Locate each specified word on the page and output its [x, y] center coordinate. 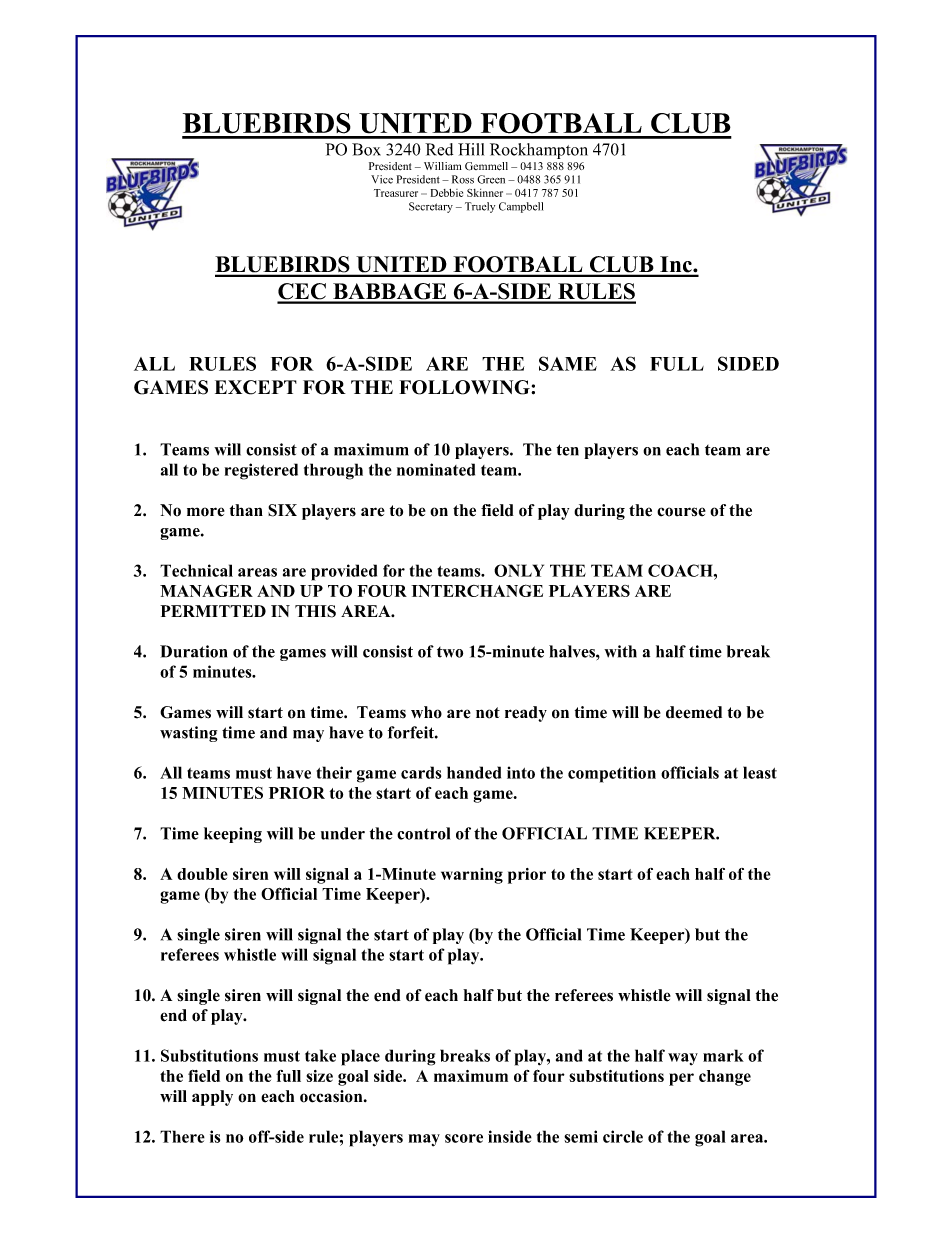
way [683, 1059]
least [760, 772]
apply [212, 1098]
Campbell [521, 207]
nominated [436, 469]
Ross [463, 179]
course [681, 512]
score [464, 1138]
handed [474, 772]
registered [261, 471]
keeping [233, 835]
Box [366, 149]
